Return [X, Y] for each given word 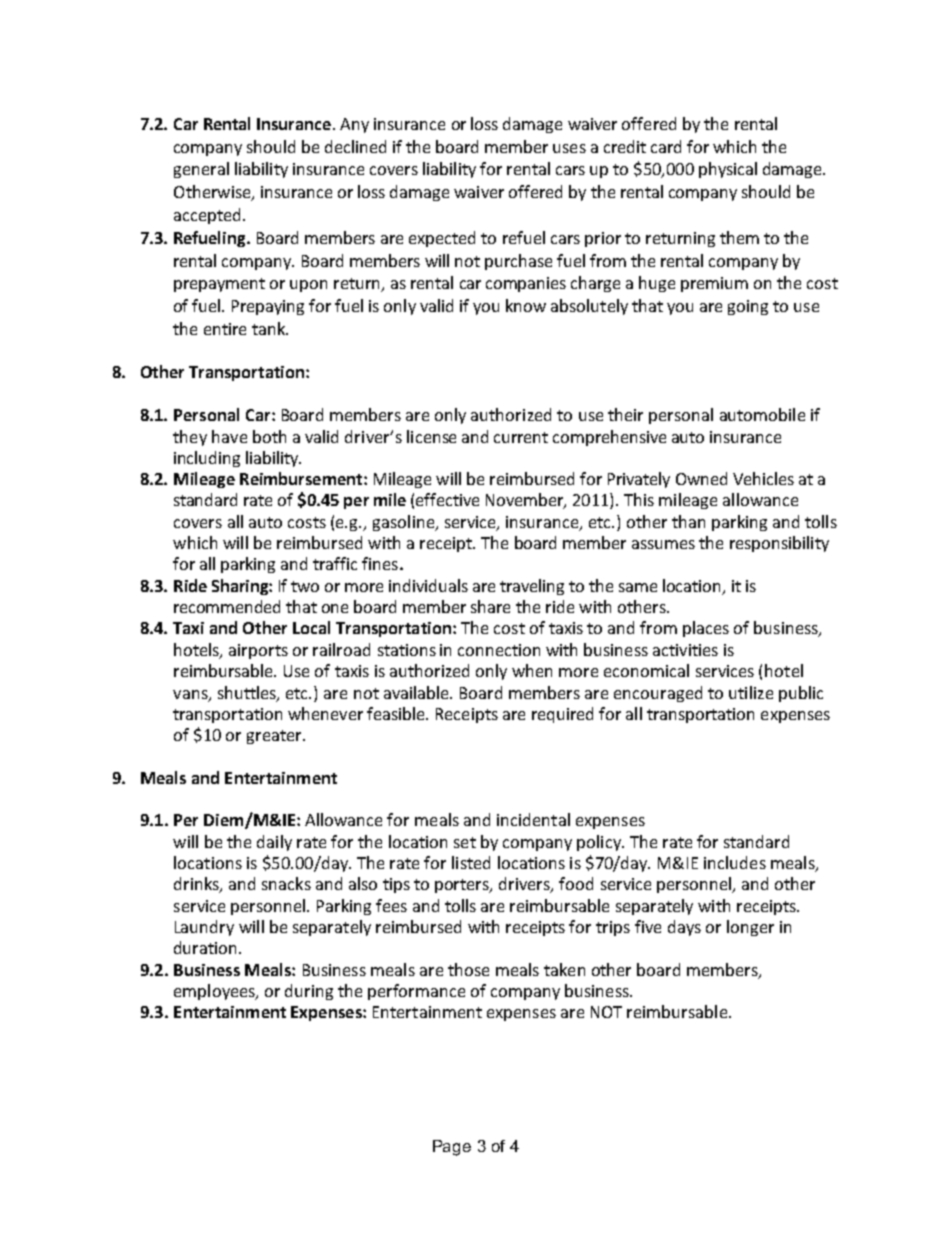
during [309, 992]
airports [258, 651]
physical [728, 170]
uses [569, 148]
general [201, 170]
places [706, 629]
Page [452, 1148]
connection [499, 650]
